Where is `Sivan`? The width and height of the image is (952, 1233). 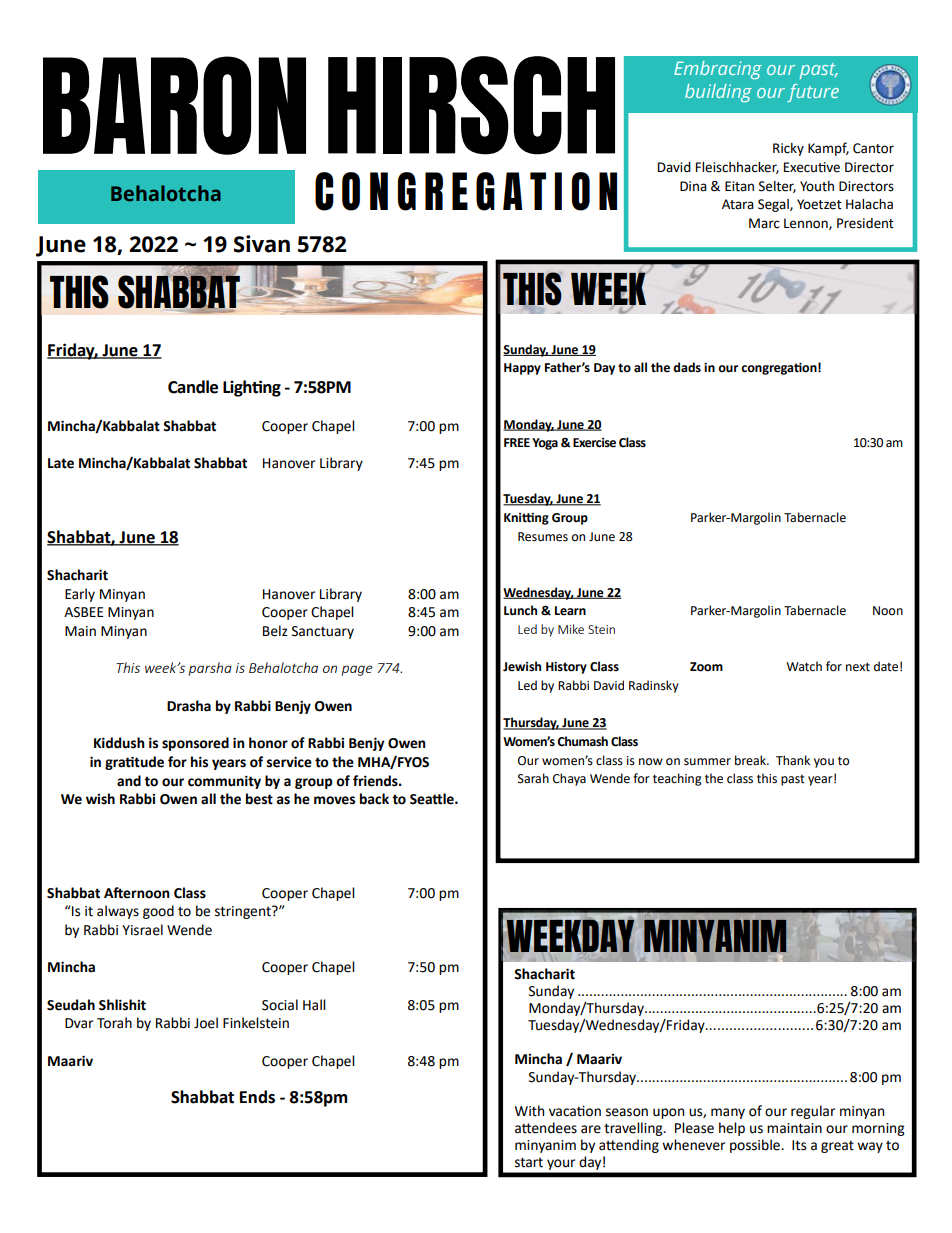
Sivan is located at coordinates (262, 244).
